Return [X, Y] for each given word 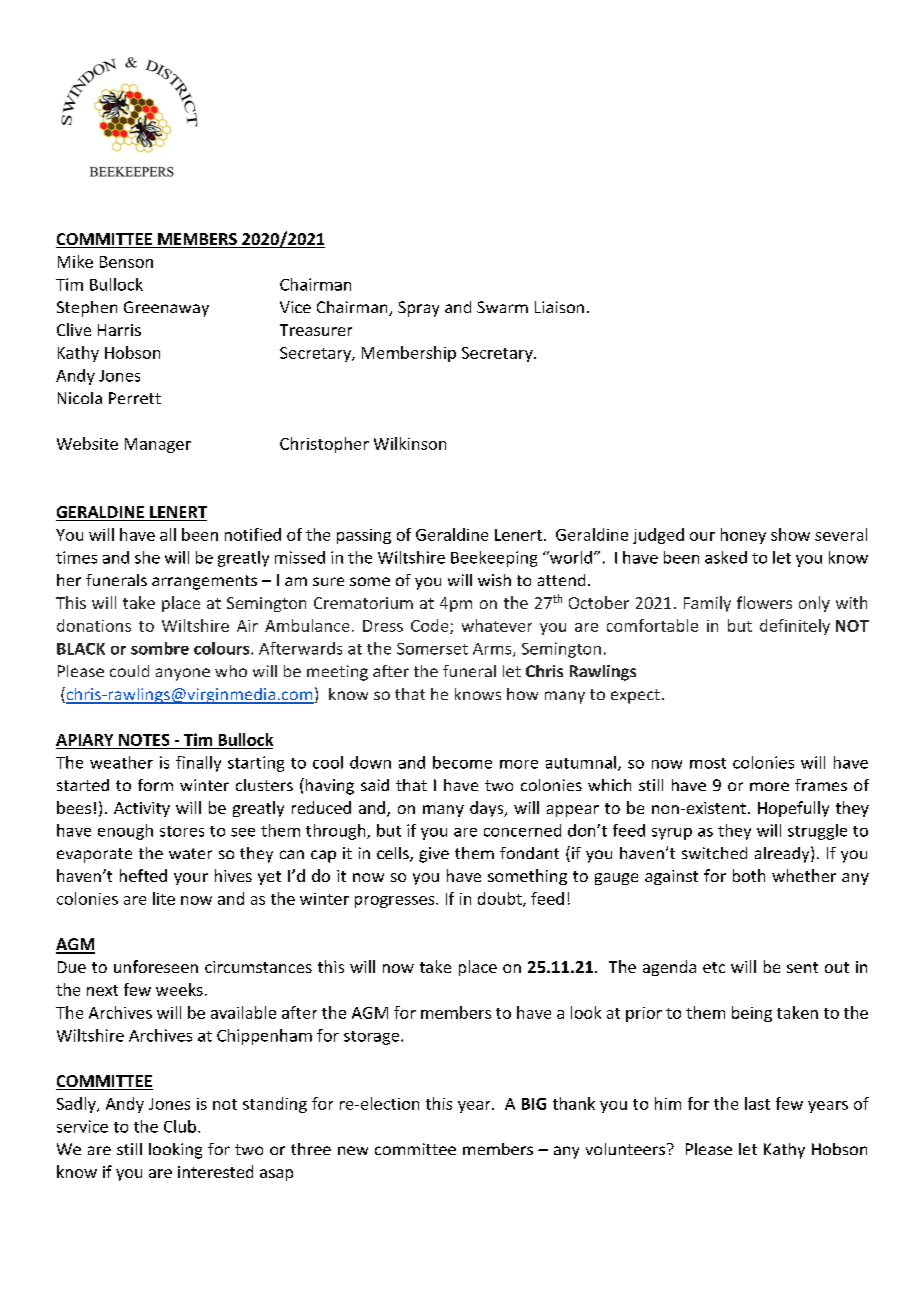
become [462, 762]
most [708, 763]
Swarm [502, 307]
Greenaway [166, 309]
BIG [534, 1104]
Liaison [559, 307]
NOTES [144, 740]
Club [180, 1126]
